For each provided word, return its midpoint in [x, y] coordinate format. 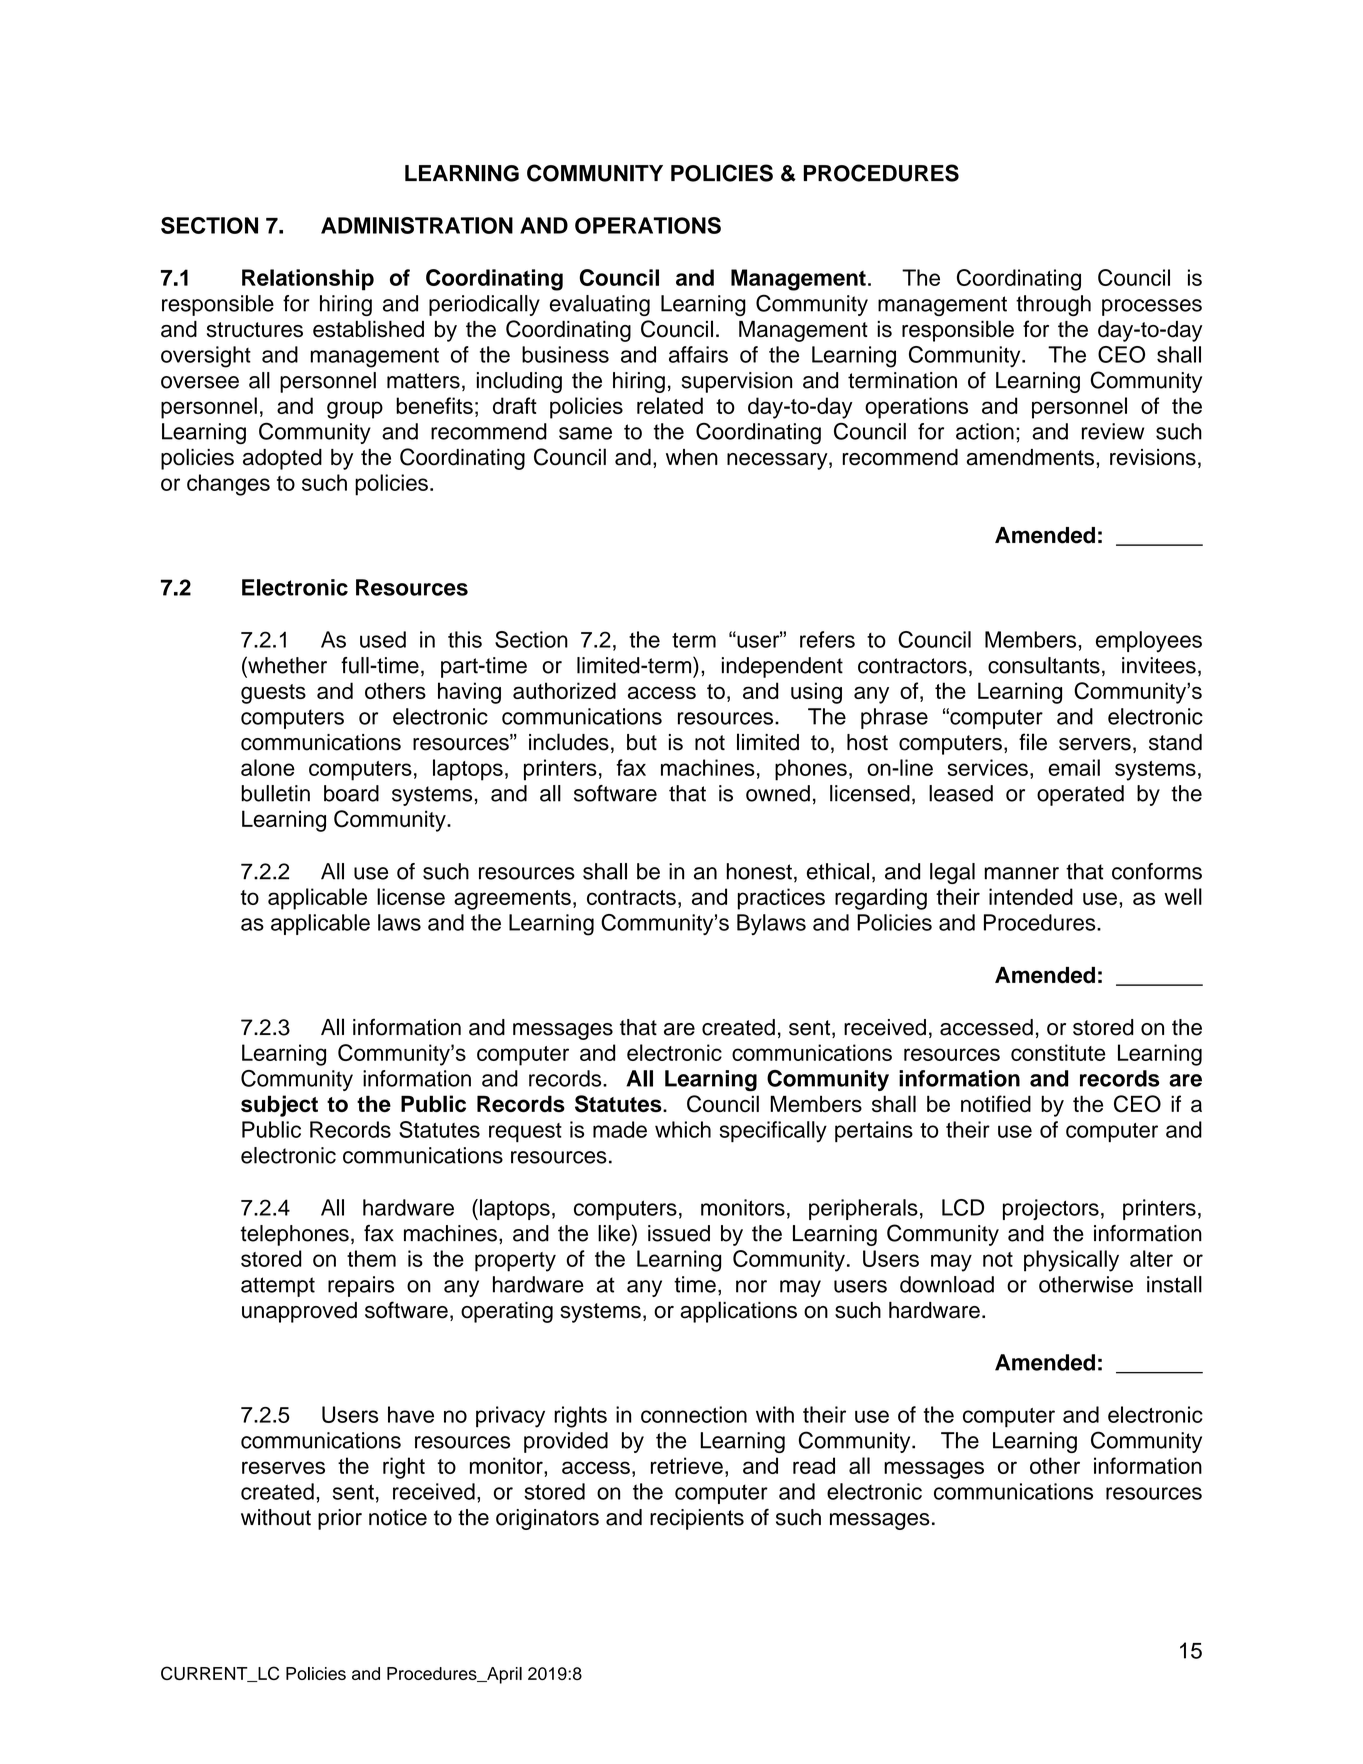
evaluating [600, 305]
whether [286, 665]
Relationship [308, 280]
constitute [1058, 1052]
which [683, 1129]
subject [279, 1106]
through [1053, 305]
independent [782, 667]
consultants [1044, 665]
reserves [283, 1467]
